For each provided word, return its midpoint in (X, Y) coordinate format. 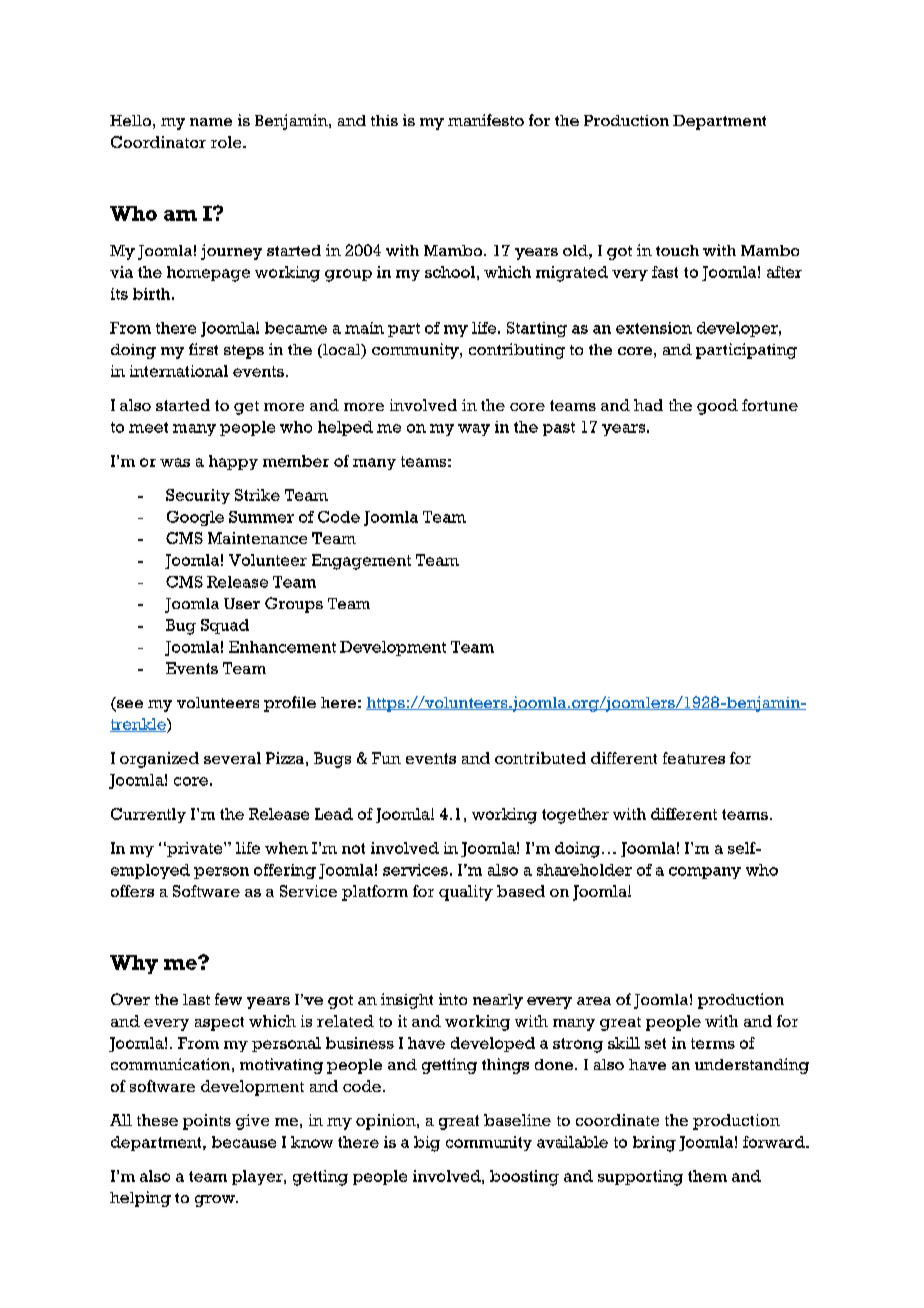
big (427, 1144)
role (227, 142)
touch (677, 250)
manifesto (486, 120)
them (707, 1176)
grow (216, 1201)
